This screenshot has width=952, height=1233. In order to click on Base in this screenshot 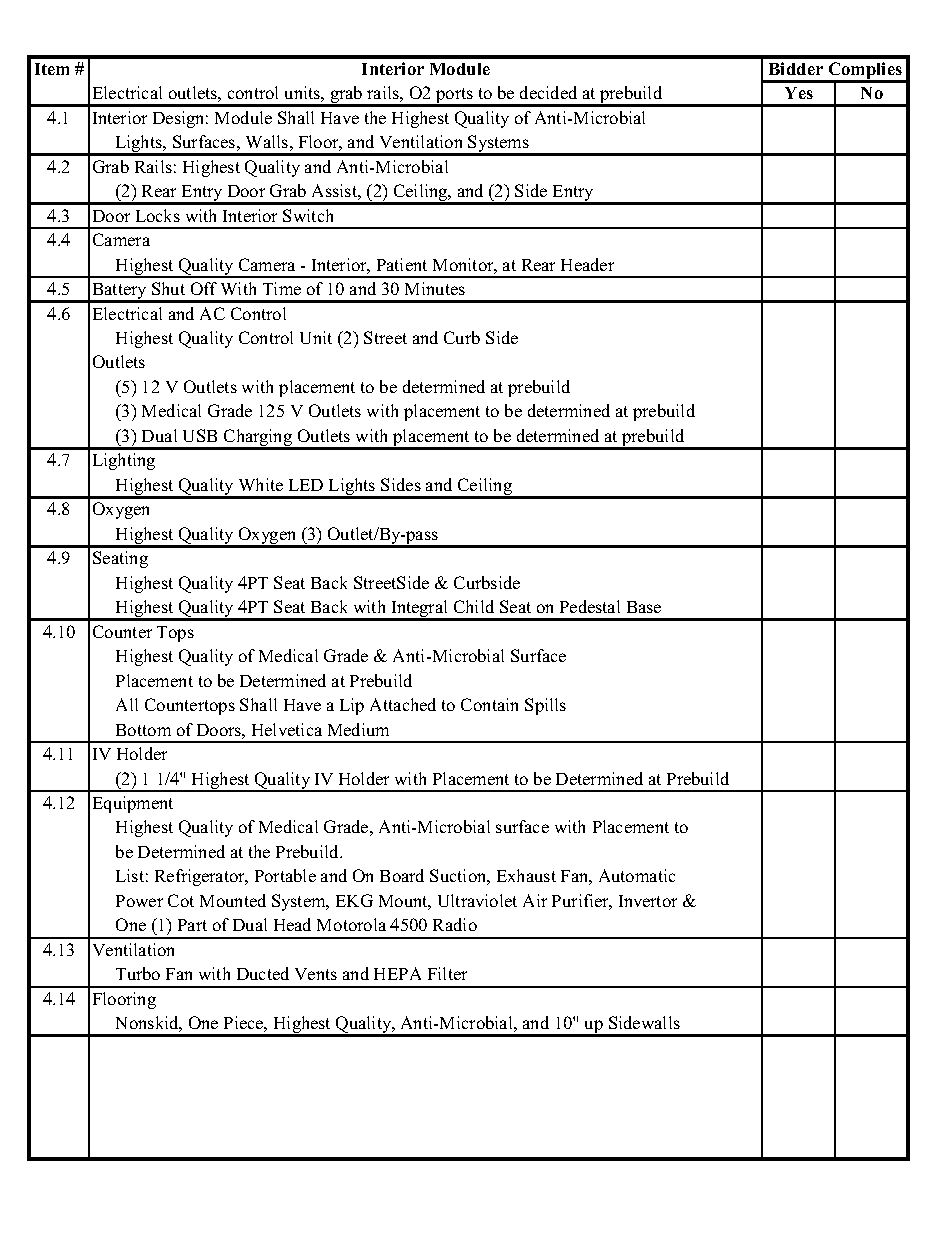, I will do `click(644, 607)`.
